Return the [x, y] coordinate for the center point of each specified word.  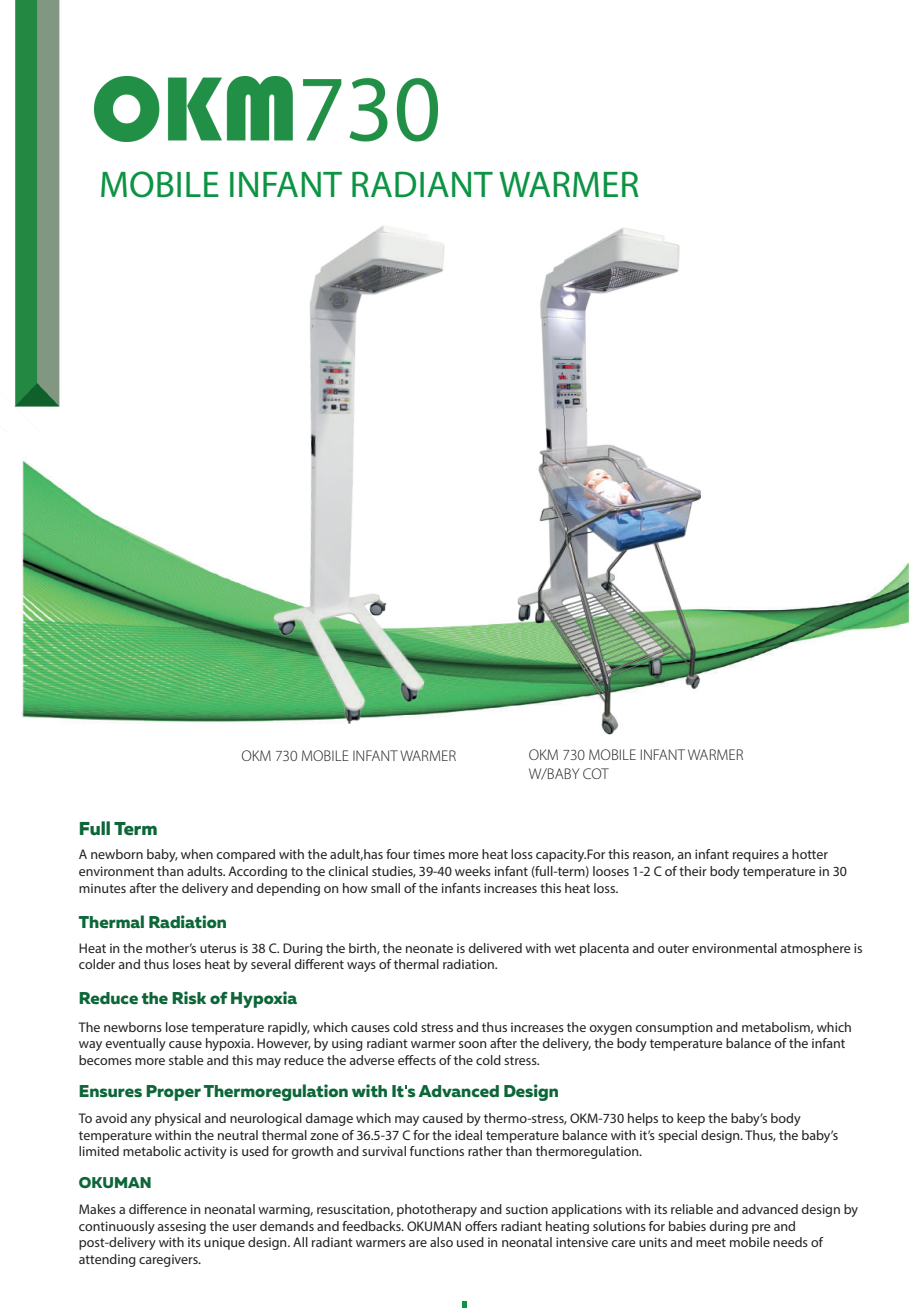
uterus [218, 948]
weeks [473, 871]
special [677, 1136]
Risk [189, 998]
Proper [173, 1093]
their [693, 871]
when [197, 854]
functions [437, 1151]
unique [224, 1243]
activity [205, 1152]
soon [473, 1044]
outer [673, 948]
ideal [468, 1135]
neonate [429, 948]
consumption [674, 1028]
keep [691, 1119]
